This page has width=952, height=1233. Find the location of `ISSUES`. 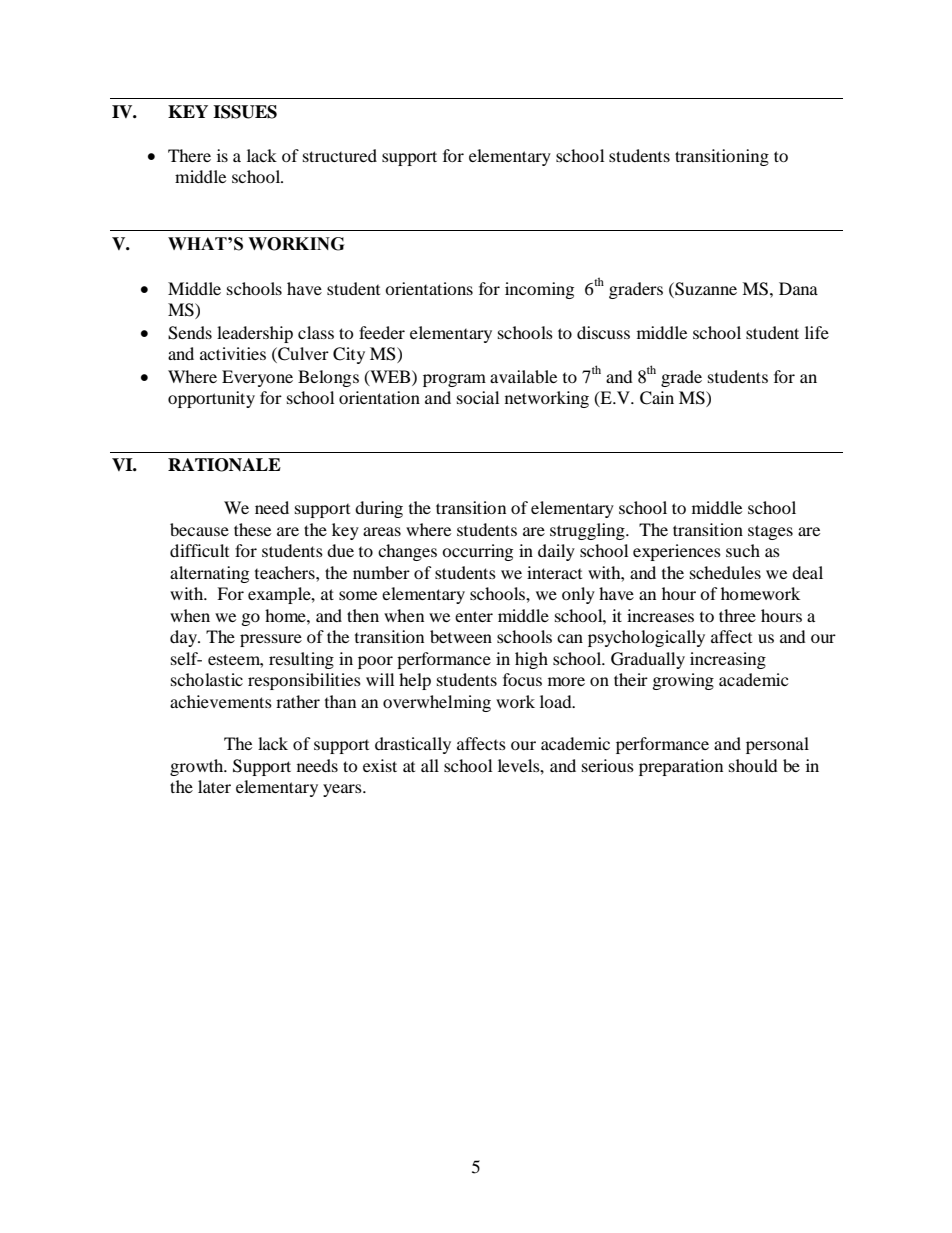

ISSUES is located at coordinates (245, 112).
